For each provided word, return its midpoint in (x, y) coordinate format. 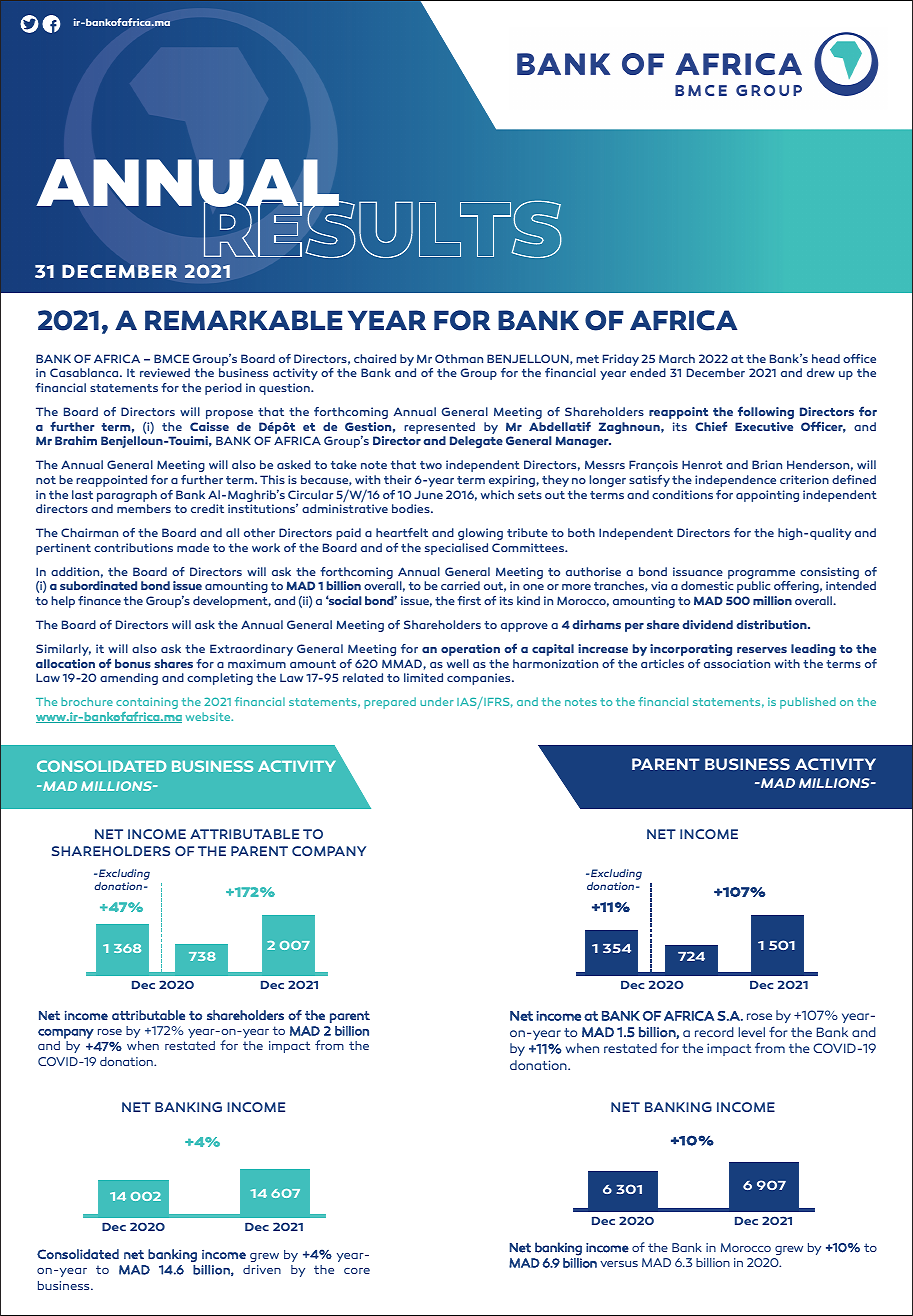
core (357, 1271)
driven (262, 1269)
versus (619, 1264)
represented (439, 429)
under (437, 701)
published (808, 703)
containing (147, 703)
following (766, 412)
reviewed (165, 372)
